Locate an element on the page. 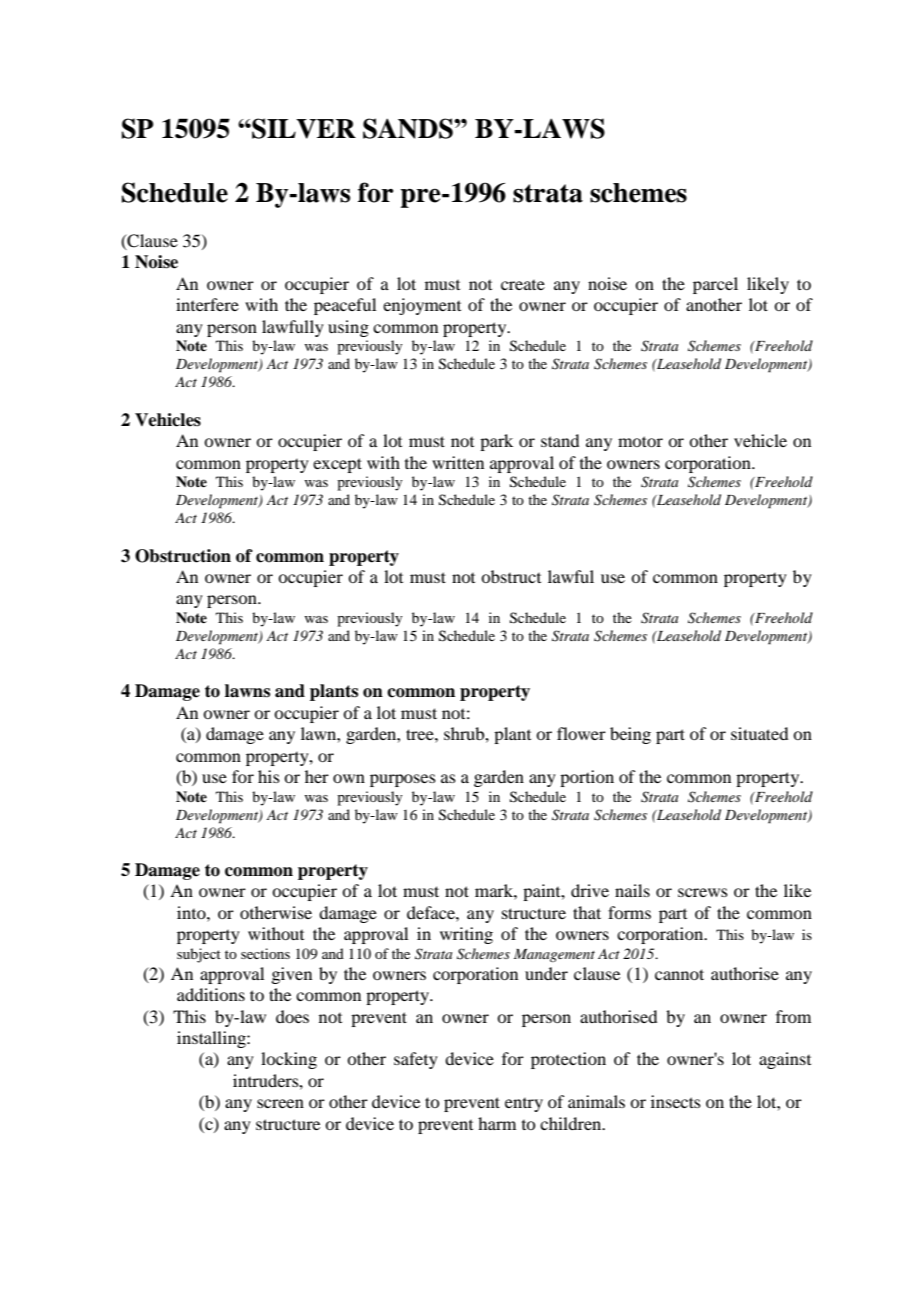  flower is located at coordinates (581, 733).
